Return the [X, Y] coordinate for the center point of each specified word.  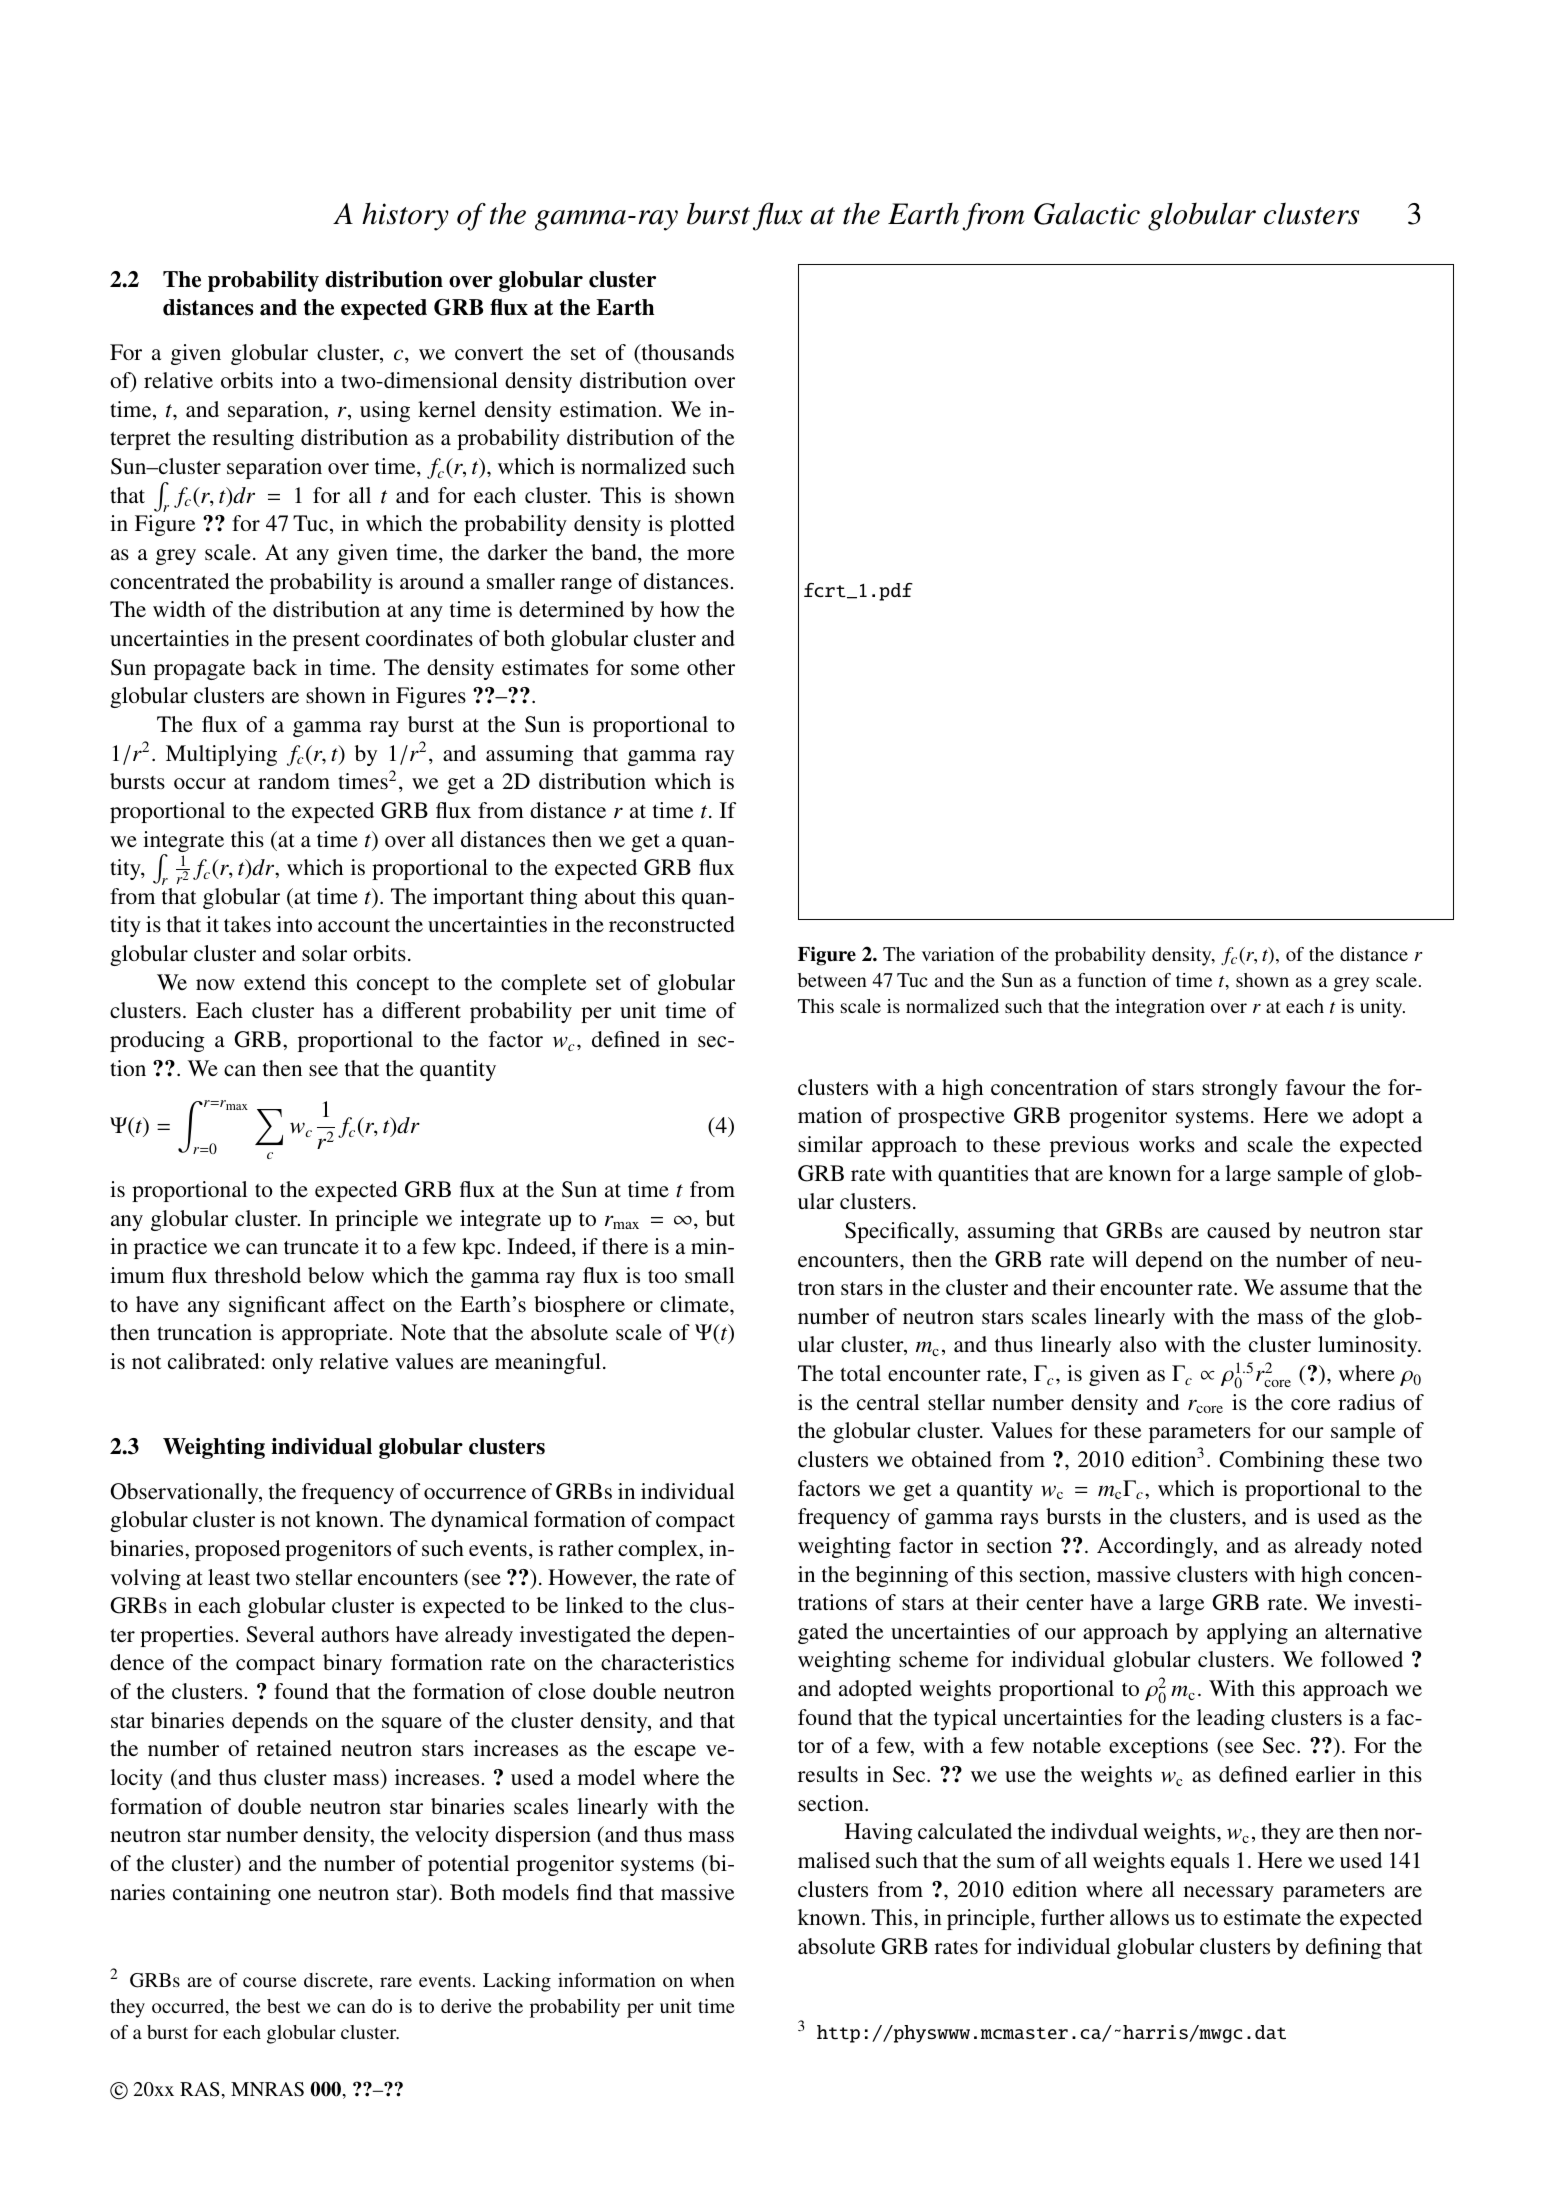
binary [352, 1664]
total [860, 1373]
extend [275, 982]
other [711, 667]
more [711, 555]
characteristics [667, 1662]
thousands [686, 353]
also [1138, 1344]
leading [1231, 1719]
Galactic [1087, 213]
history [405, 217]
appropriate [335, 1334]
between [832, 980]
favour [1316, 1087]
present [326, 642]
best [284, 2006]
